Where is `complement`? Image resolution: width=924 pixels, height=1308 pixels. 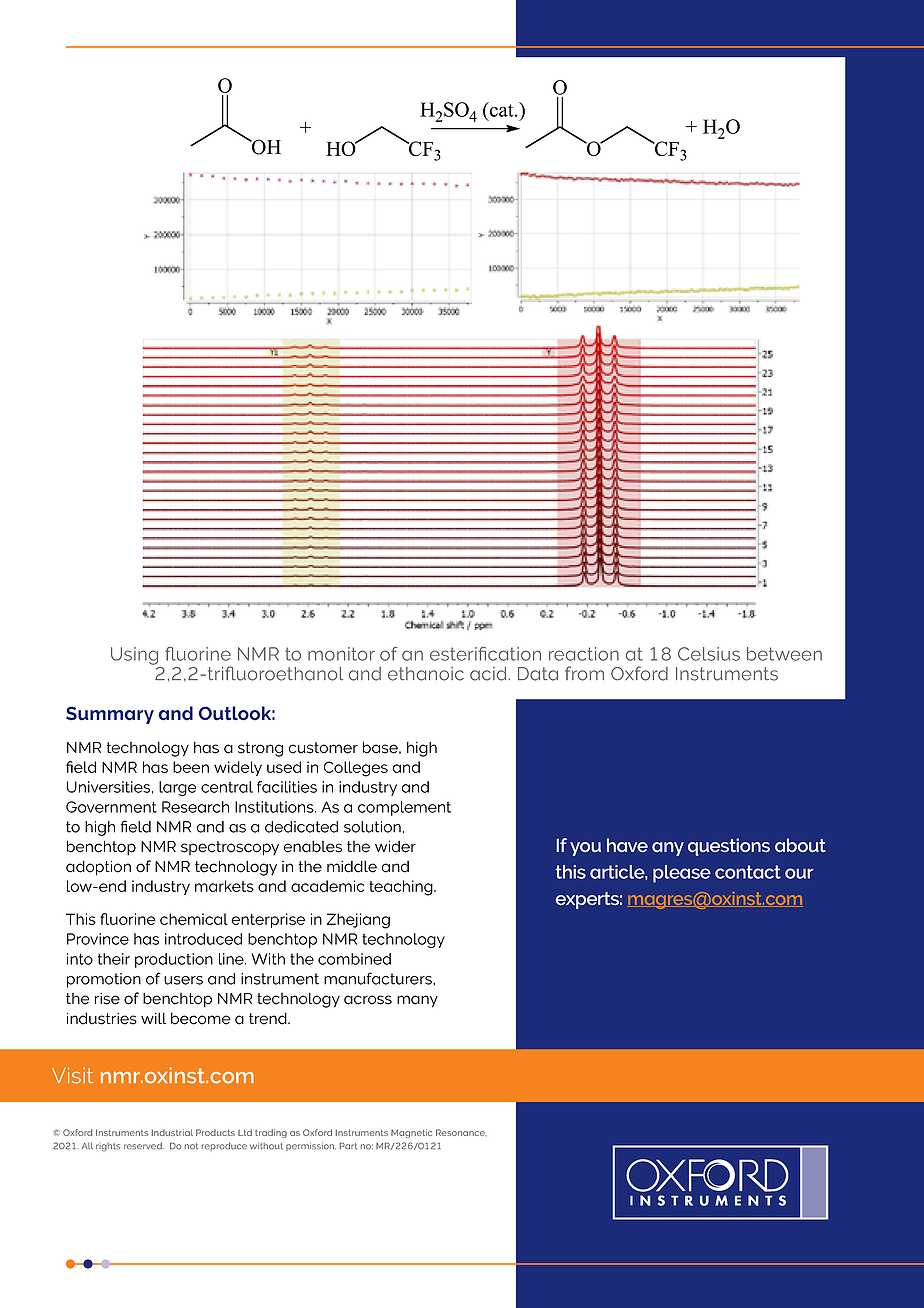
complement is located at coordinates (404, 808).
